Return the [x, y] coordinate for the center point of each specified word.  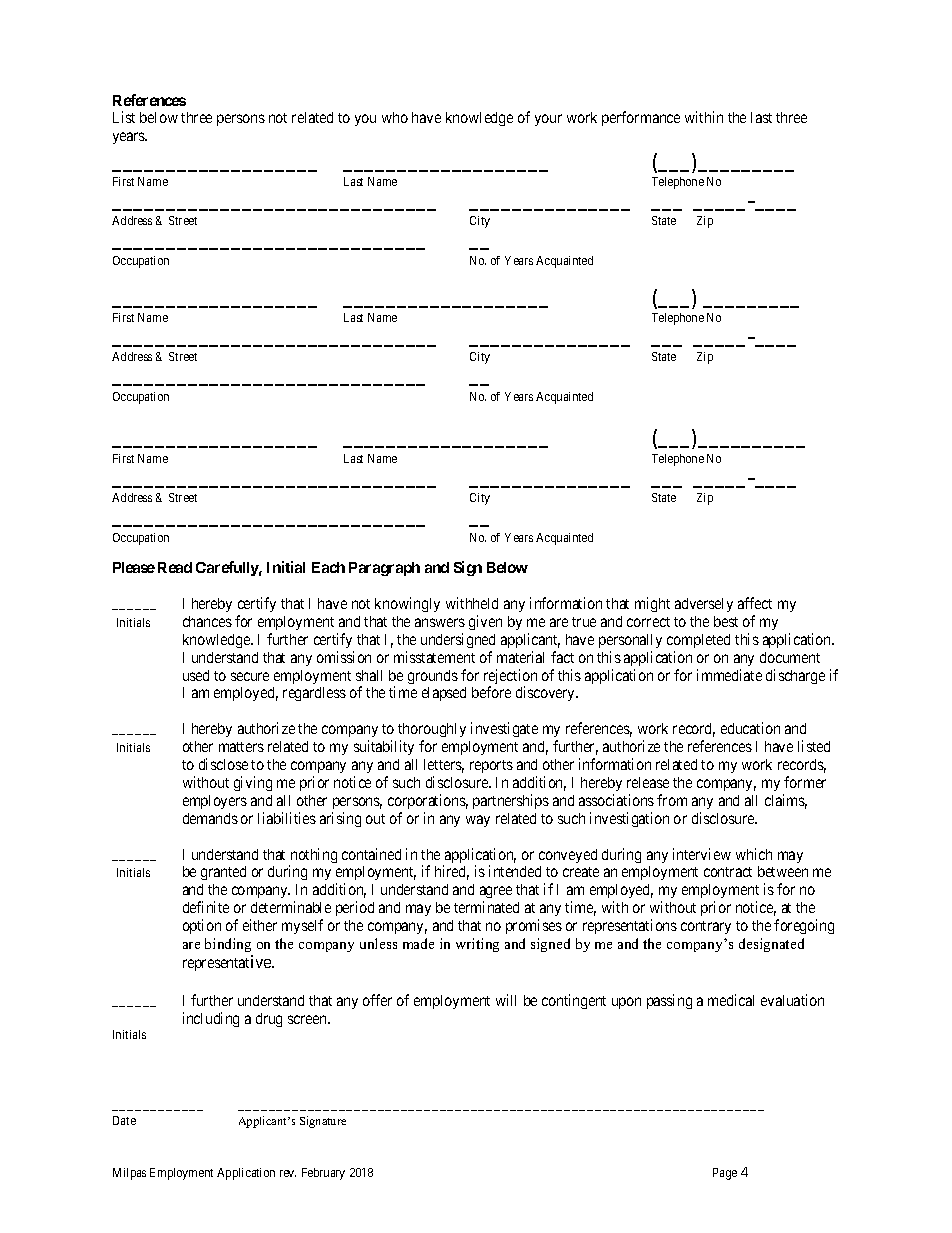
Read [175, 567]
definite [206, 907]
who [395, 117]
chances [207, 621]
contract [728, 872]
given [485, 622]
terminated [486, 907]
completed [698, 641]
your [548, 120]
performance [641, 118]
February [323, 1174]
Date [124, 1120]
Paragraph [384, 569]
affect [755, 603]
